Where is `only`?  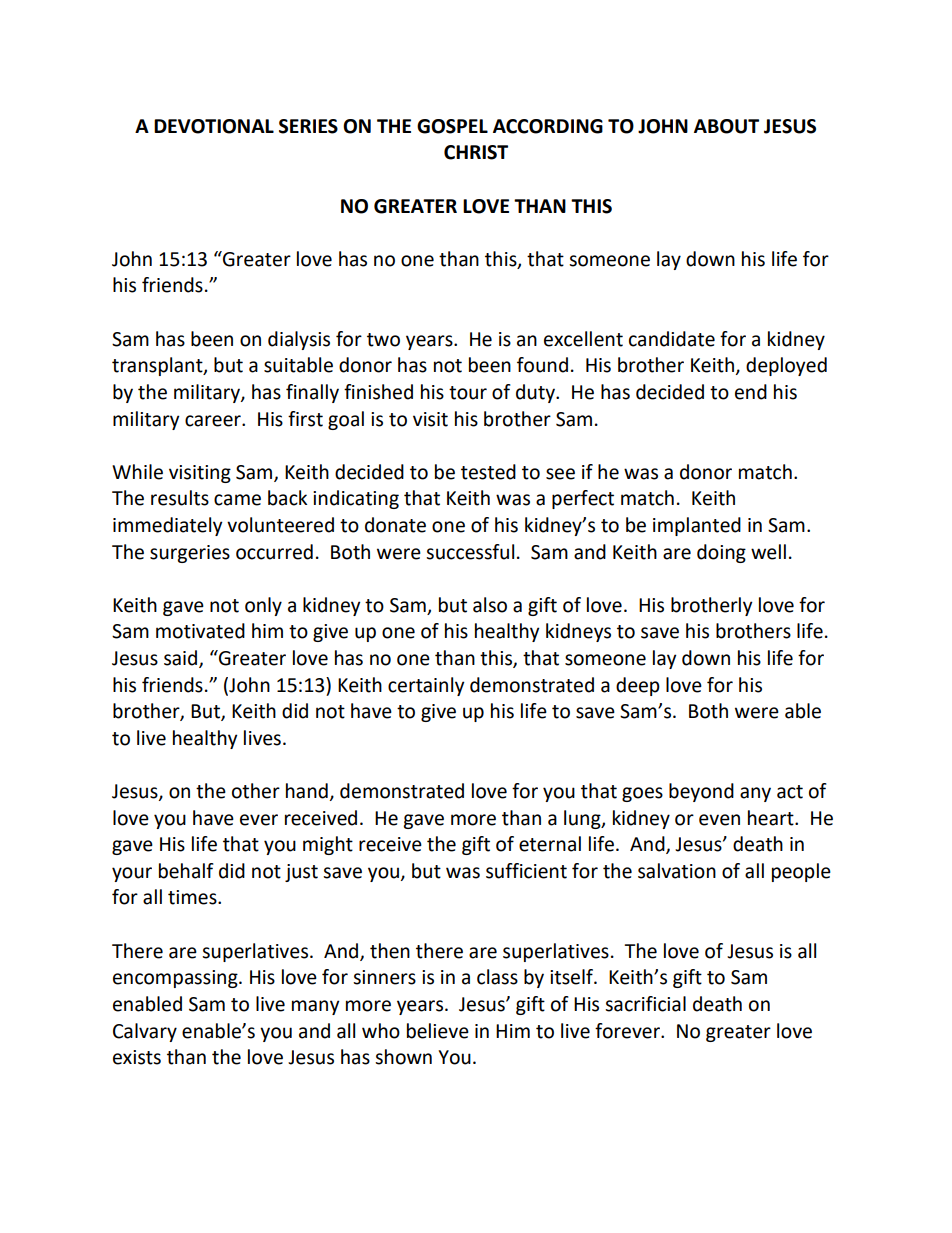 only is located at coordinates (263, 606).
